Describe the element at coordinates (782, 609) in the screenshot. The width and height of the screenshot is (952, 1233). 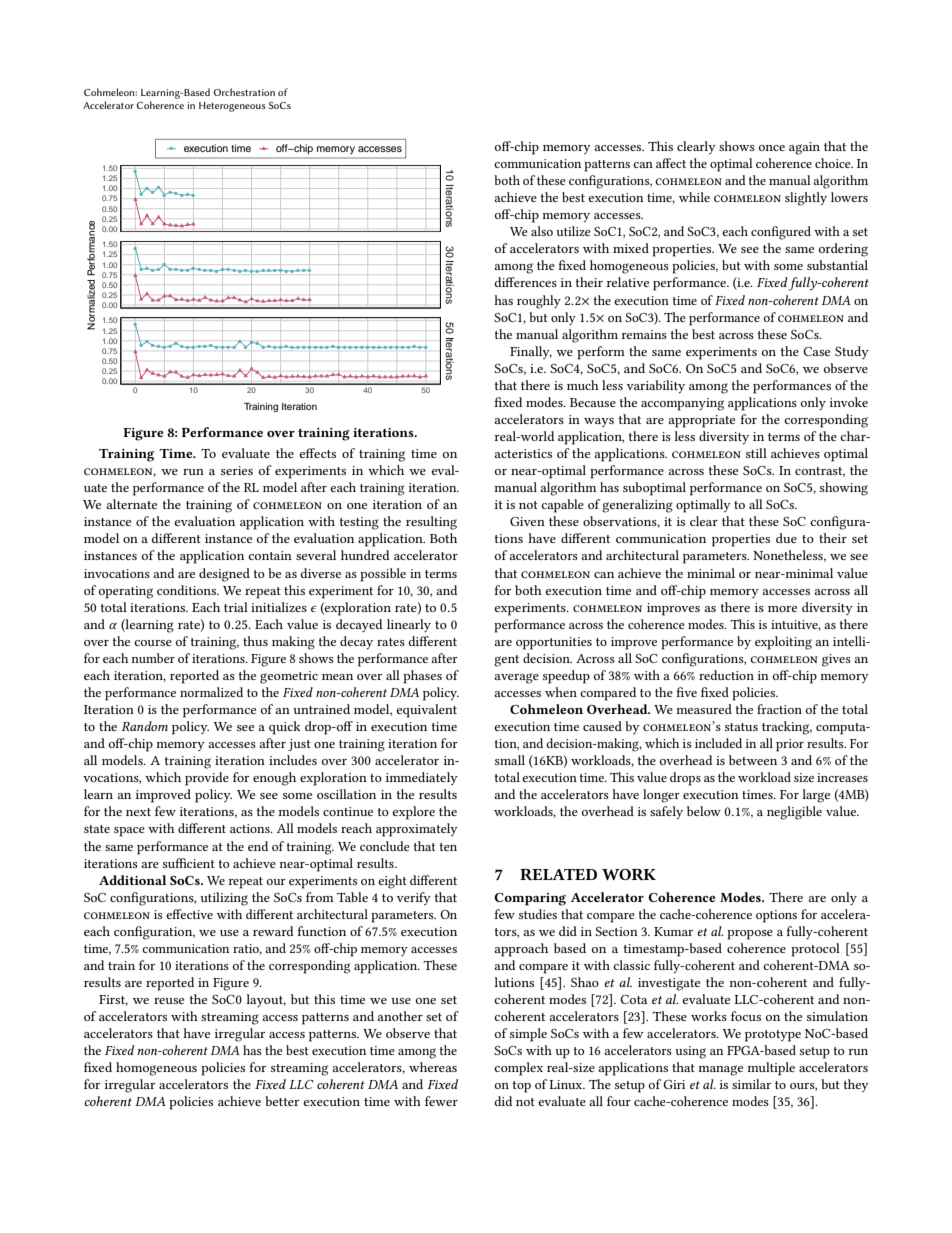
I see `more` at that location.
